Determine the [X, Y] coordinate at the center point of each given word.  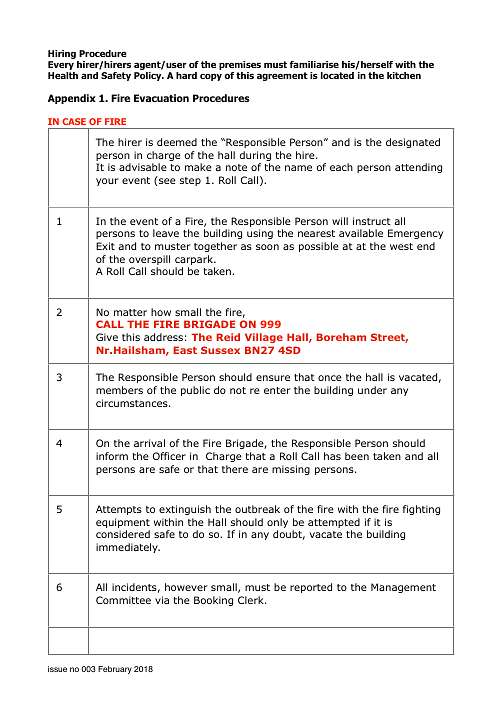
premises [240, 67]
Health [63, 75]
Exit [105, 246]
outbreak [257, 509]
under [372, 390]
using [260, 234]
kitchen [404, 75]
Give [107, 337]
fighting [421, 510]
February [115, 670]
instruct [372, 221]
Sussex [220, 350]
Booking [213, 601]
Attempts [119, 510]
